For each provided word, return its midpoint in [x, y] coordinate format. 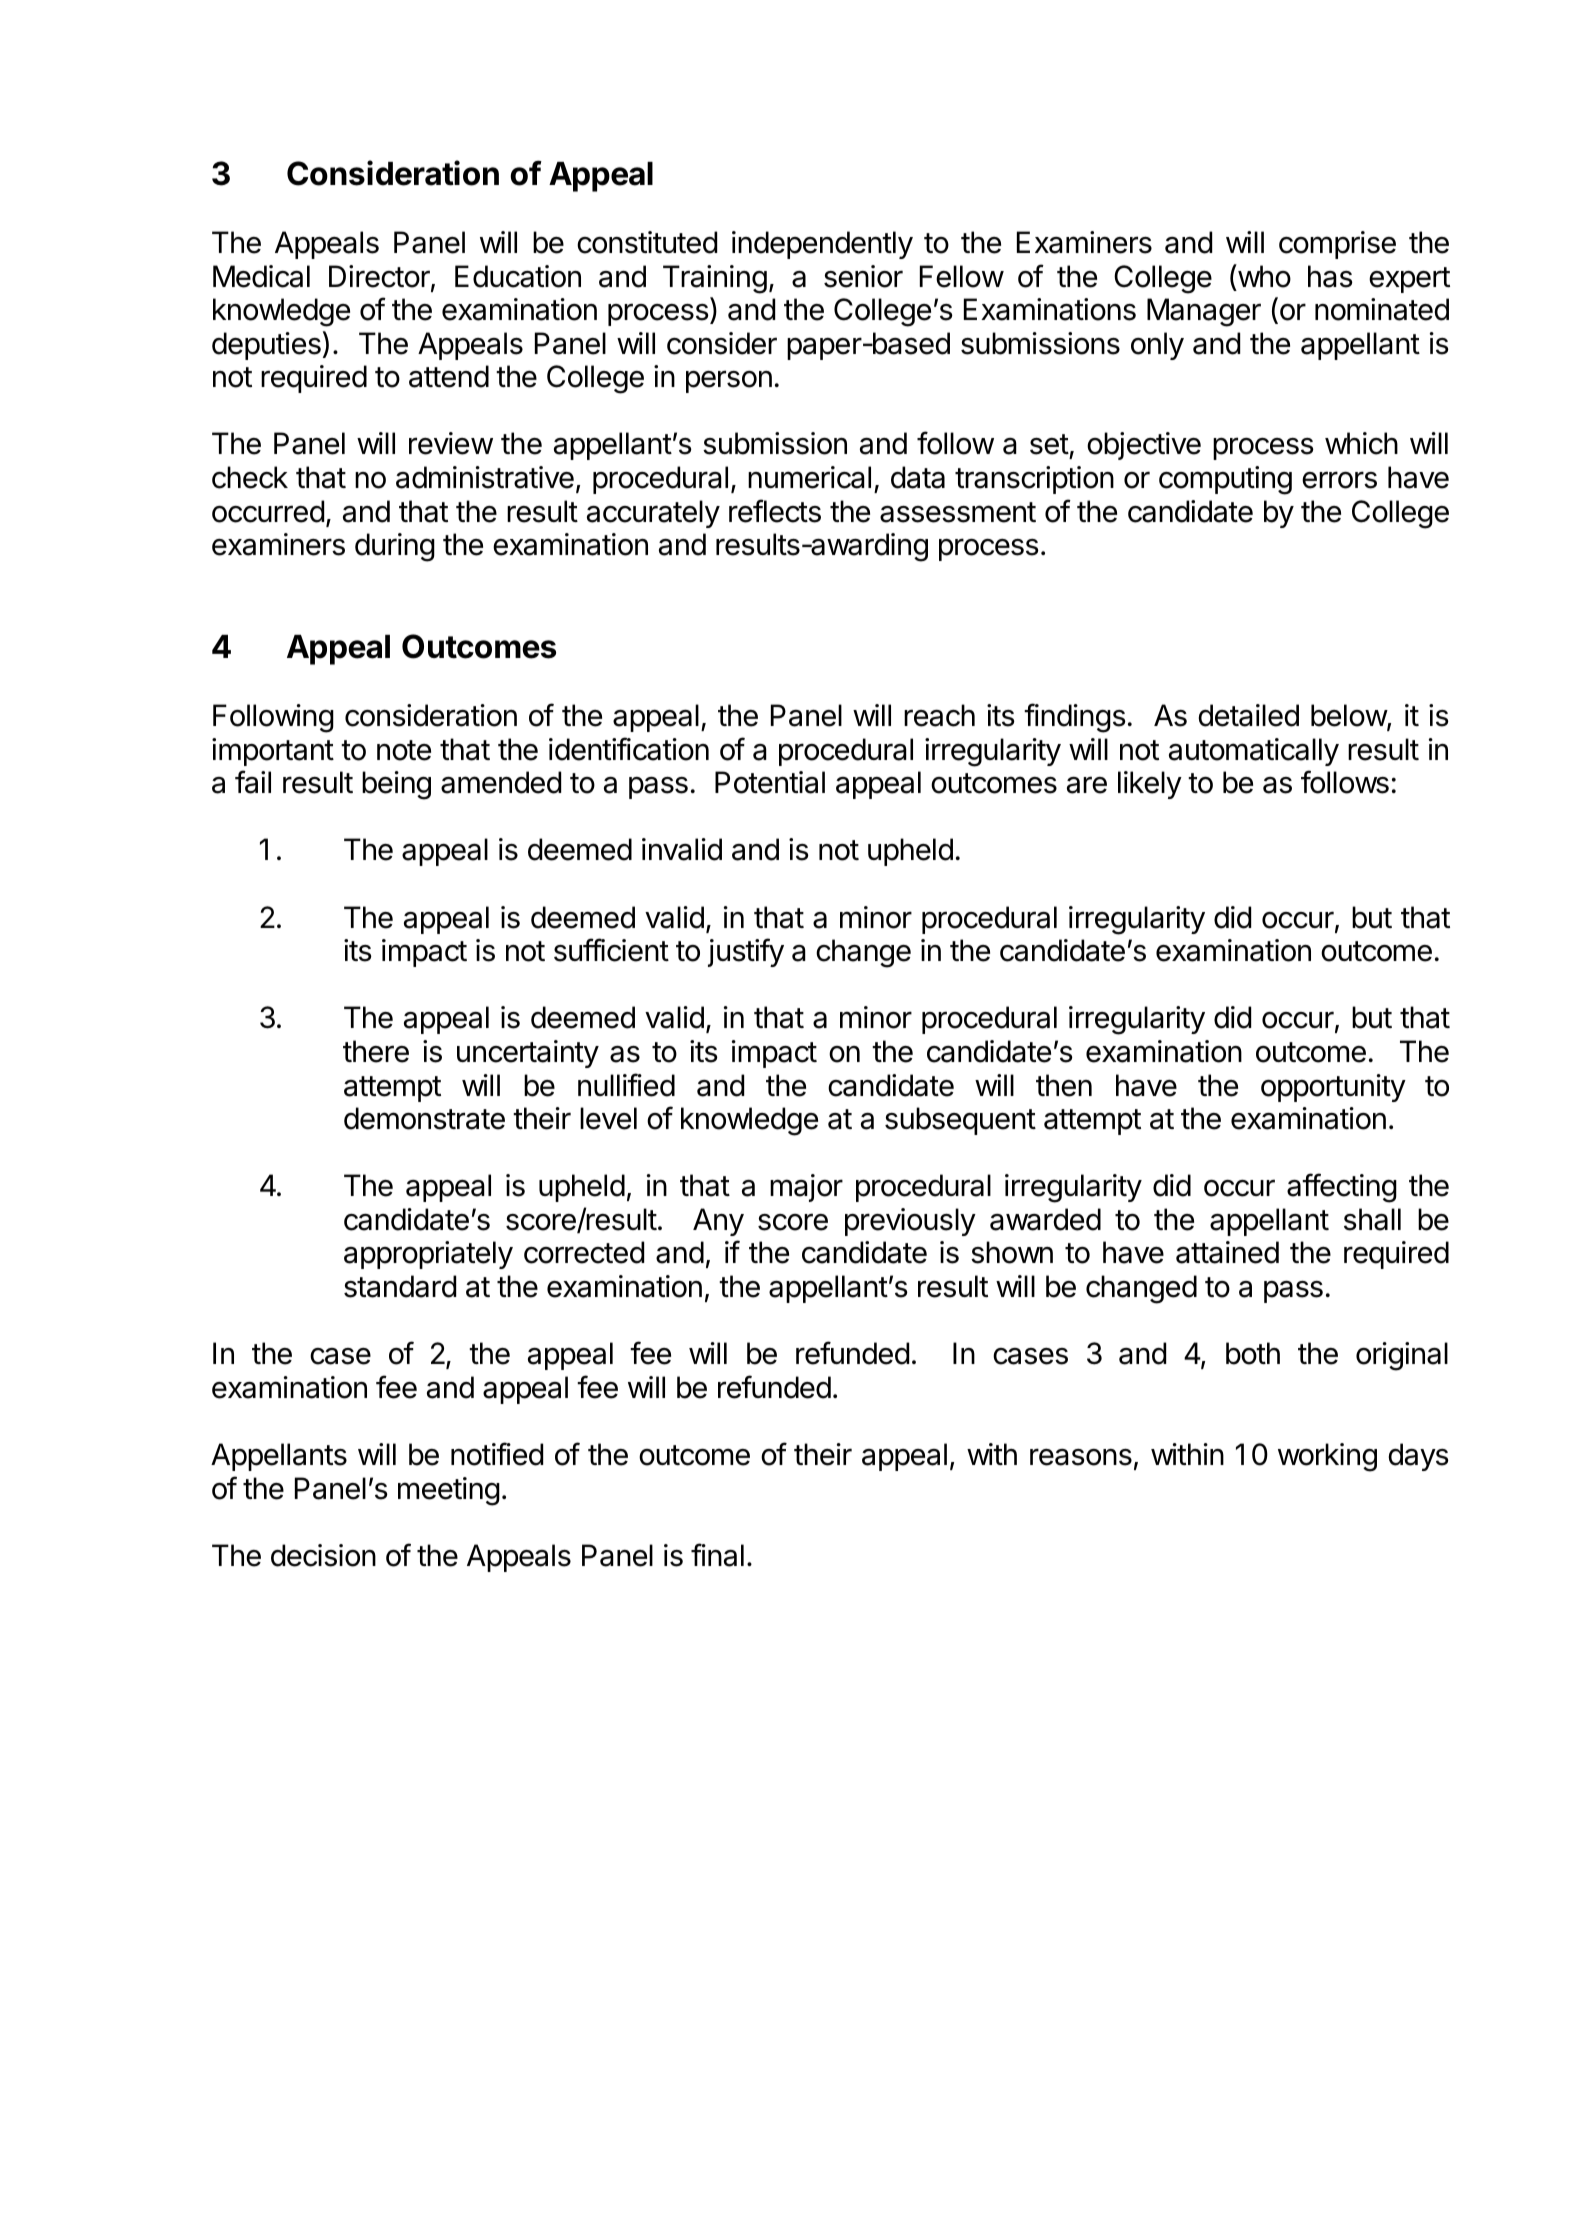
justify [746, 952]
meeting [449, 1491]
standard [400, 1286]
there [376, 1051]
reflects [775, 511]
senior [863, 276]
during [395, 547]
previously [910, 1222]
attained [1227, 1252]
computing [1225, 480]
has [1330, 276]
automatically [1254, 752]
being [396, 785]
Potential [770, 782]
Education [518, 276]
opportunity [1333, 1088]
